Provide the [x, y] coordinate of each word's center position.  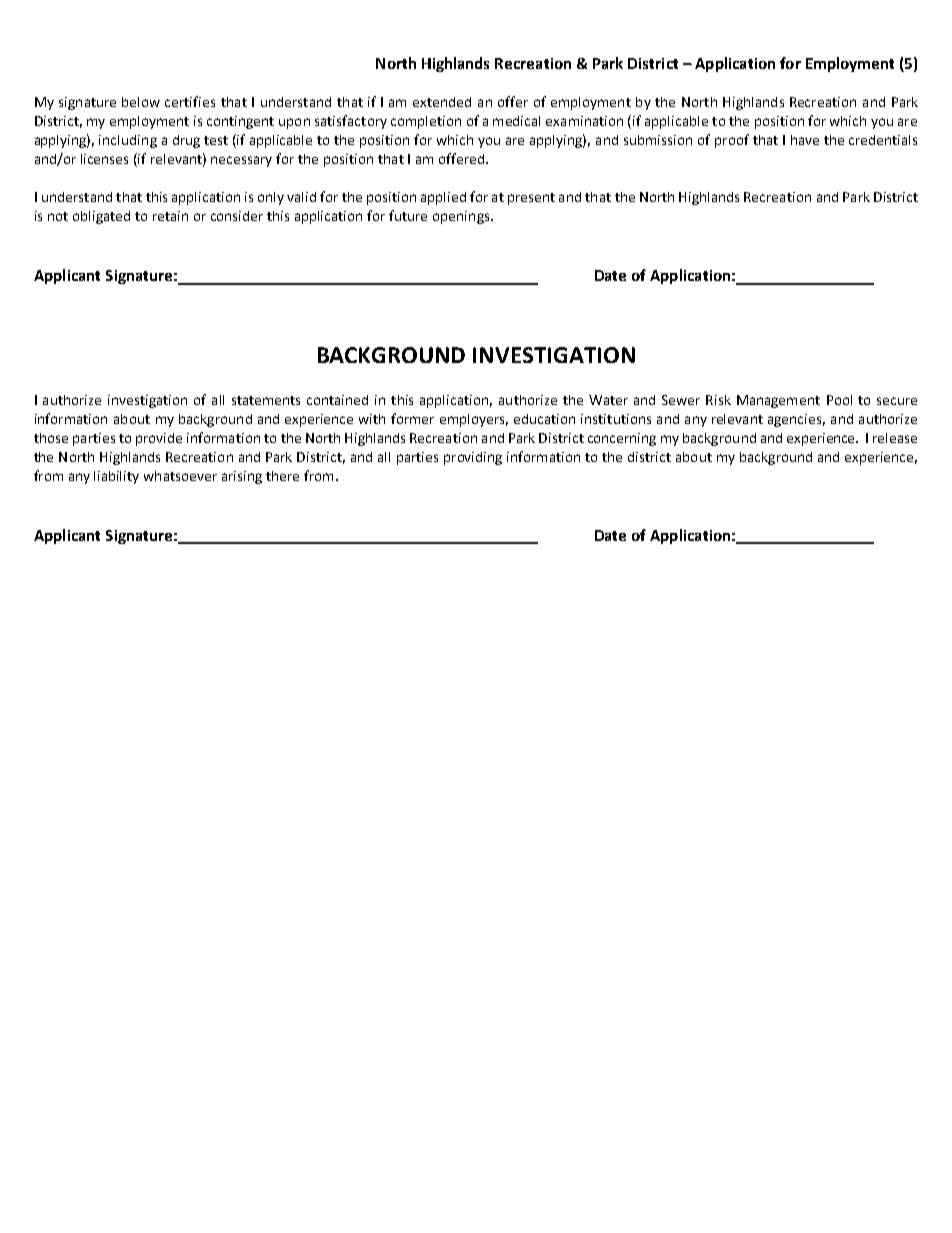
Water [608, 400]
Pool [839, 400]
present [531, 199]
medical [516, 121]
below [141, 102]
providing [473, 458]
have [805, 140]
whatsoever [180, 476]
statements [266, 400]
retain [170, 216]
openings [462, 217]
